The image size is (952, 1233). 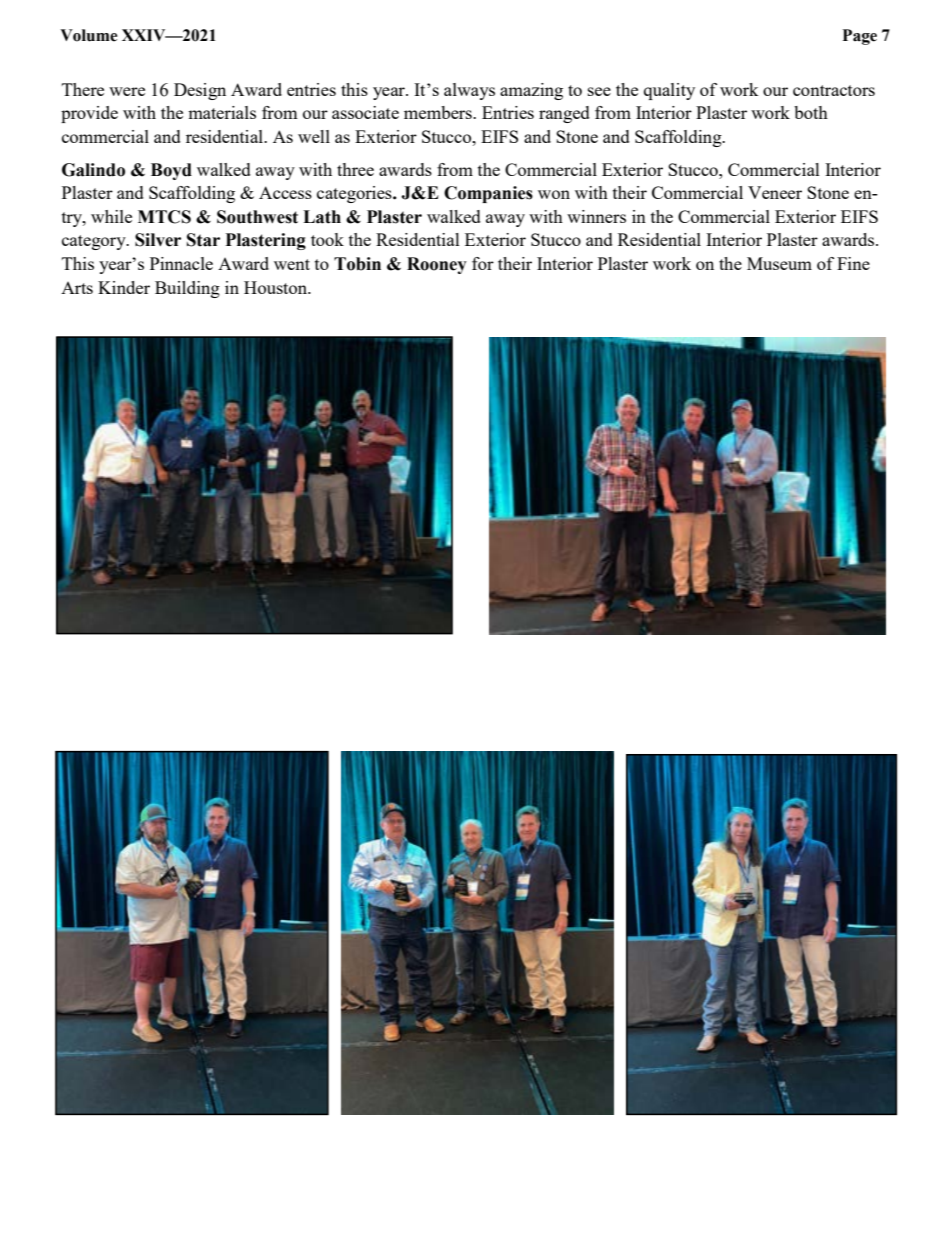 I want to click on Page, so click(x=860, y=37).
